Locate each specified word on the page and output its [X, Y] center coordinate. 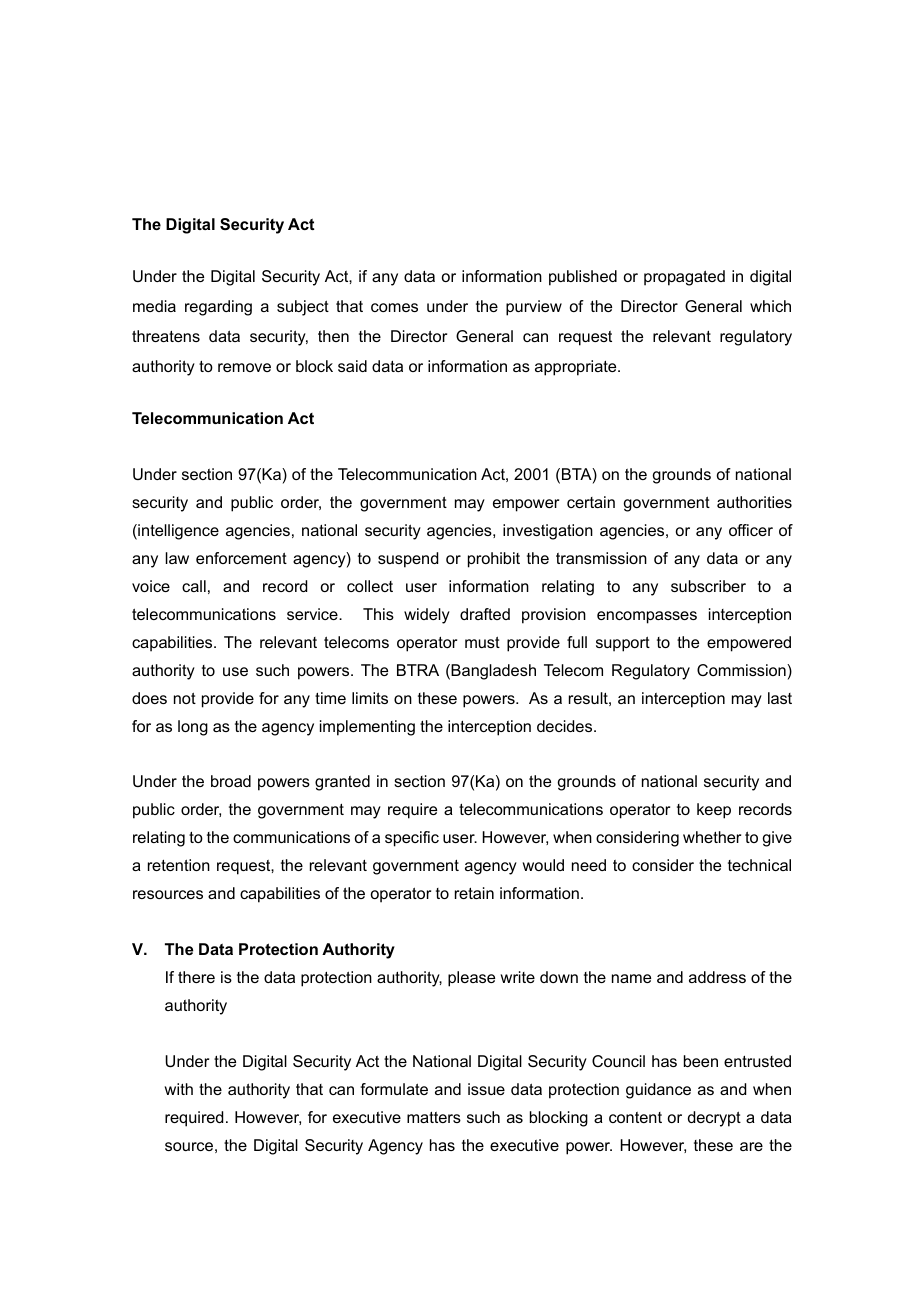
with [179, 1089]
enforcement [241, 558]
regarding [218, 308]
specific [412, 839]
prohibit [494, 560]
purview [534, 308]
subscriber [708, 586]
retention [179, 865]
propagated [684, 278]
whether [712, 837]
